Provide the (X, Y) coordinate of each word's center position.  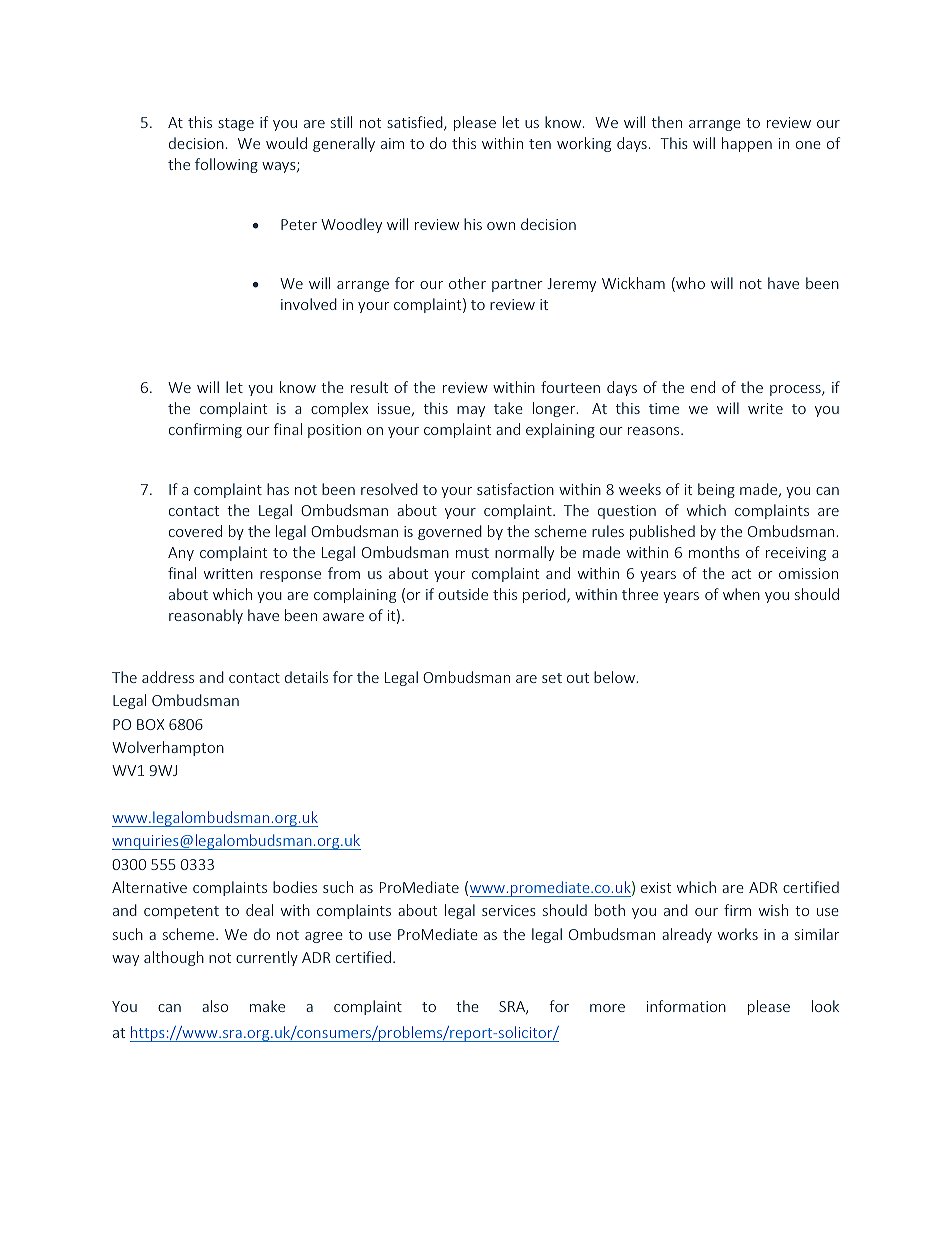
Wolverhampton (168, 748)
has (278, 489)
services (509, 910)
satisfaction (515, 489)
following (226, 165)
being (716, 490)
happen (747, 144)
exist (656, 887)
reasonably (206, 616)
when (741, 594)
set (552, 678)
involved (309, 304)
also (215, 1006)
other (467, 283)
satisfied (416, 123)
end (703, 387)
